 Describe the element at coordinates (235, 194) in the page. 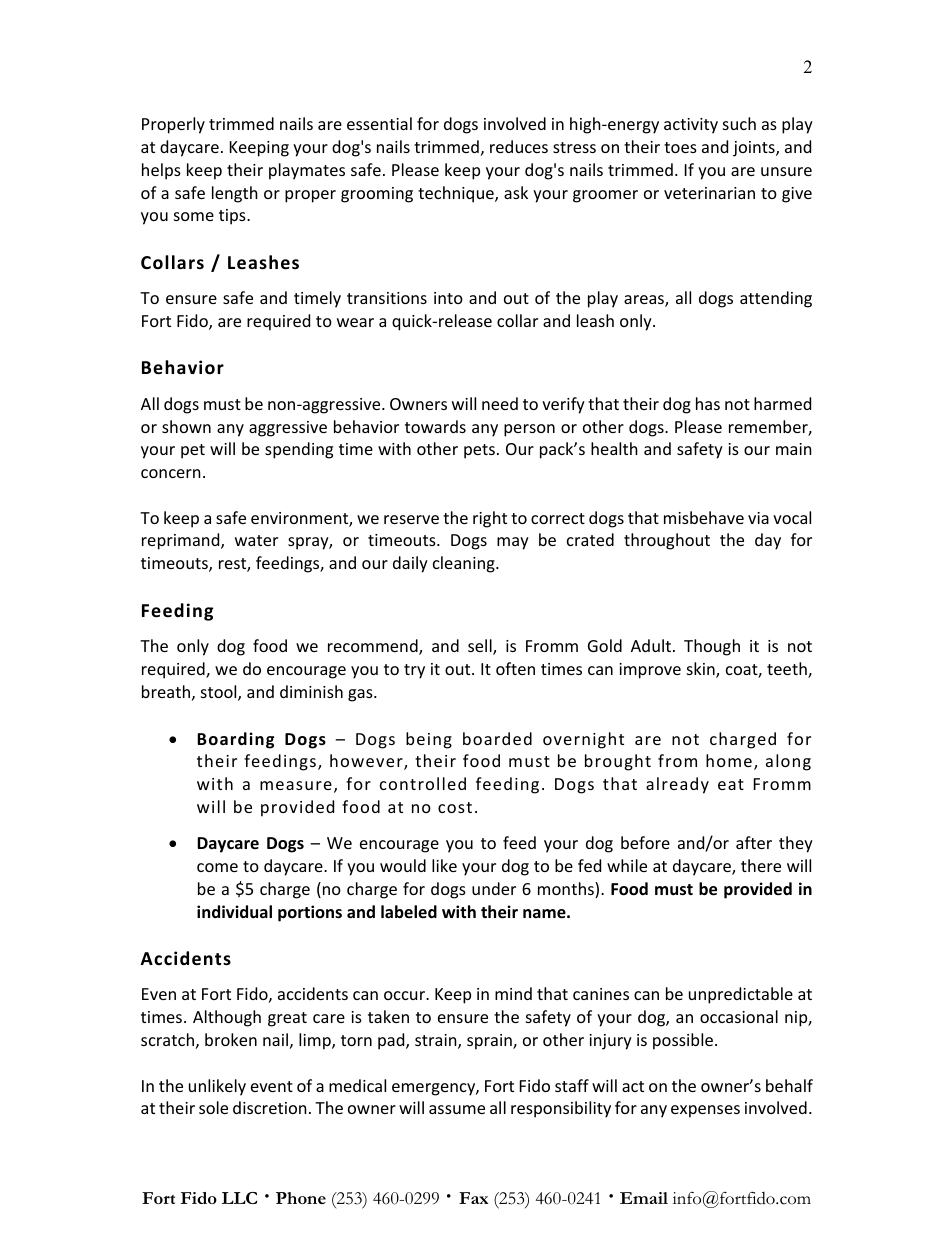

I see `length` at that location.
